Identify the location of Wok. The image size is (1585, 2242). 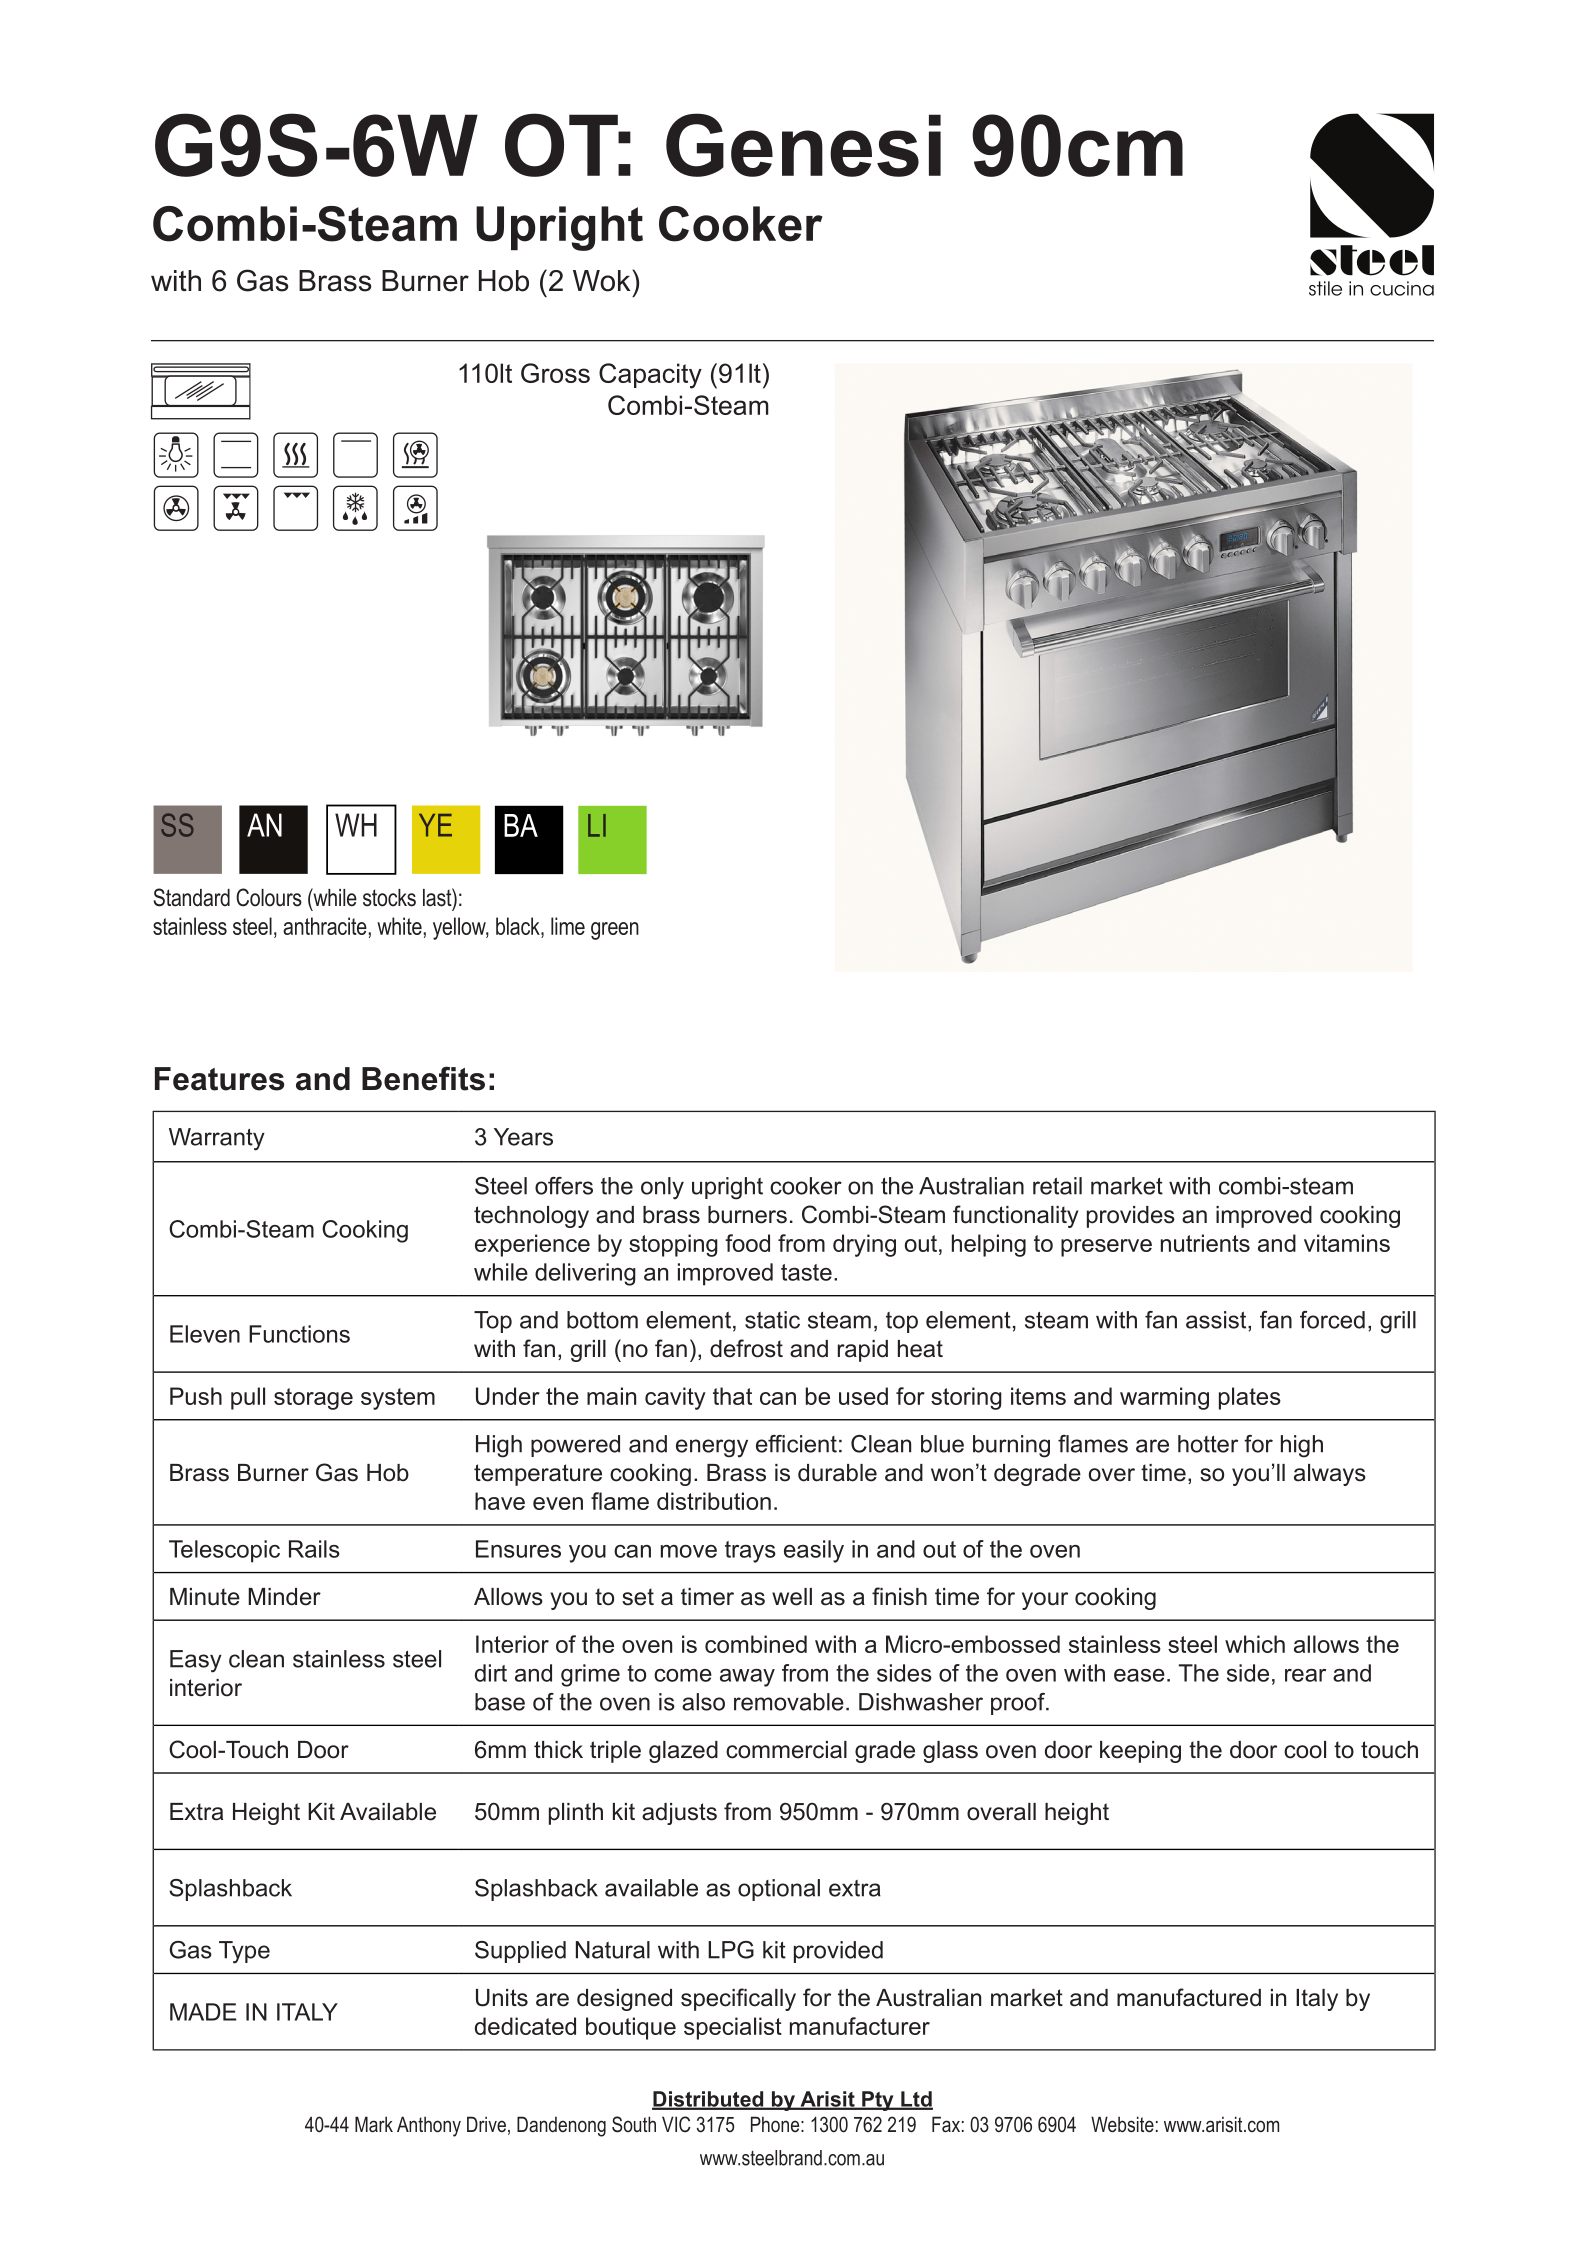
(603, 281).
